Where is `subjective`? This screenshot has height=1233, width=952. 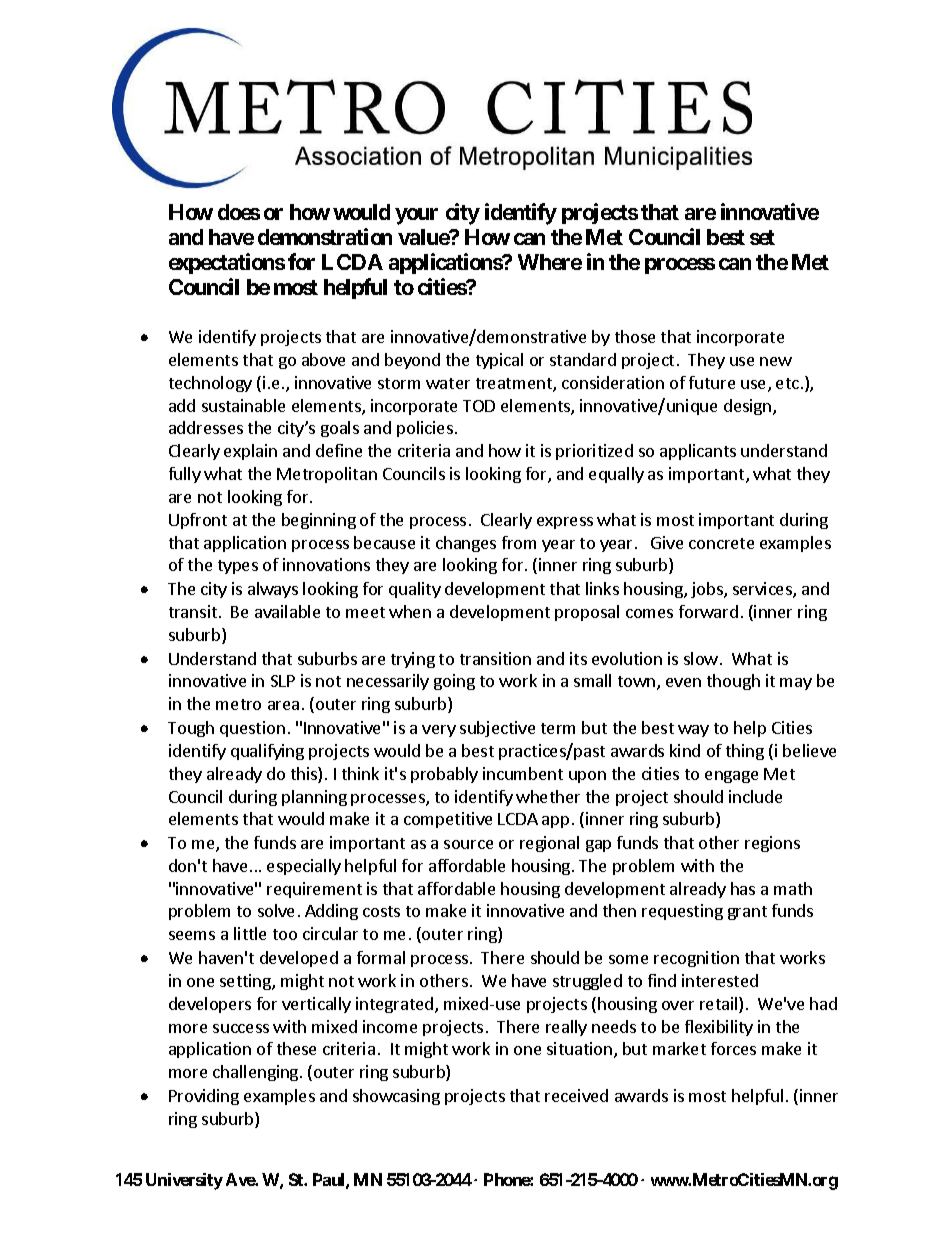
subjective is located at coordinates (497, 729).
